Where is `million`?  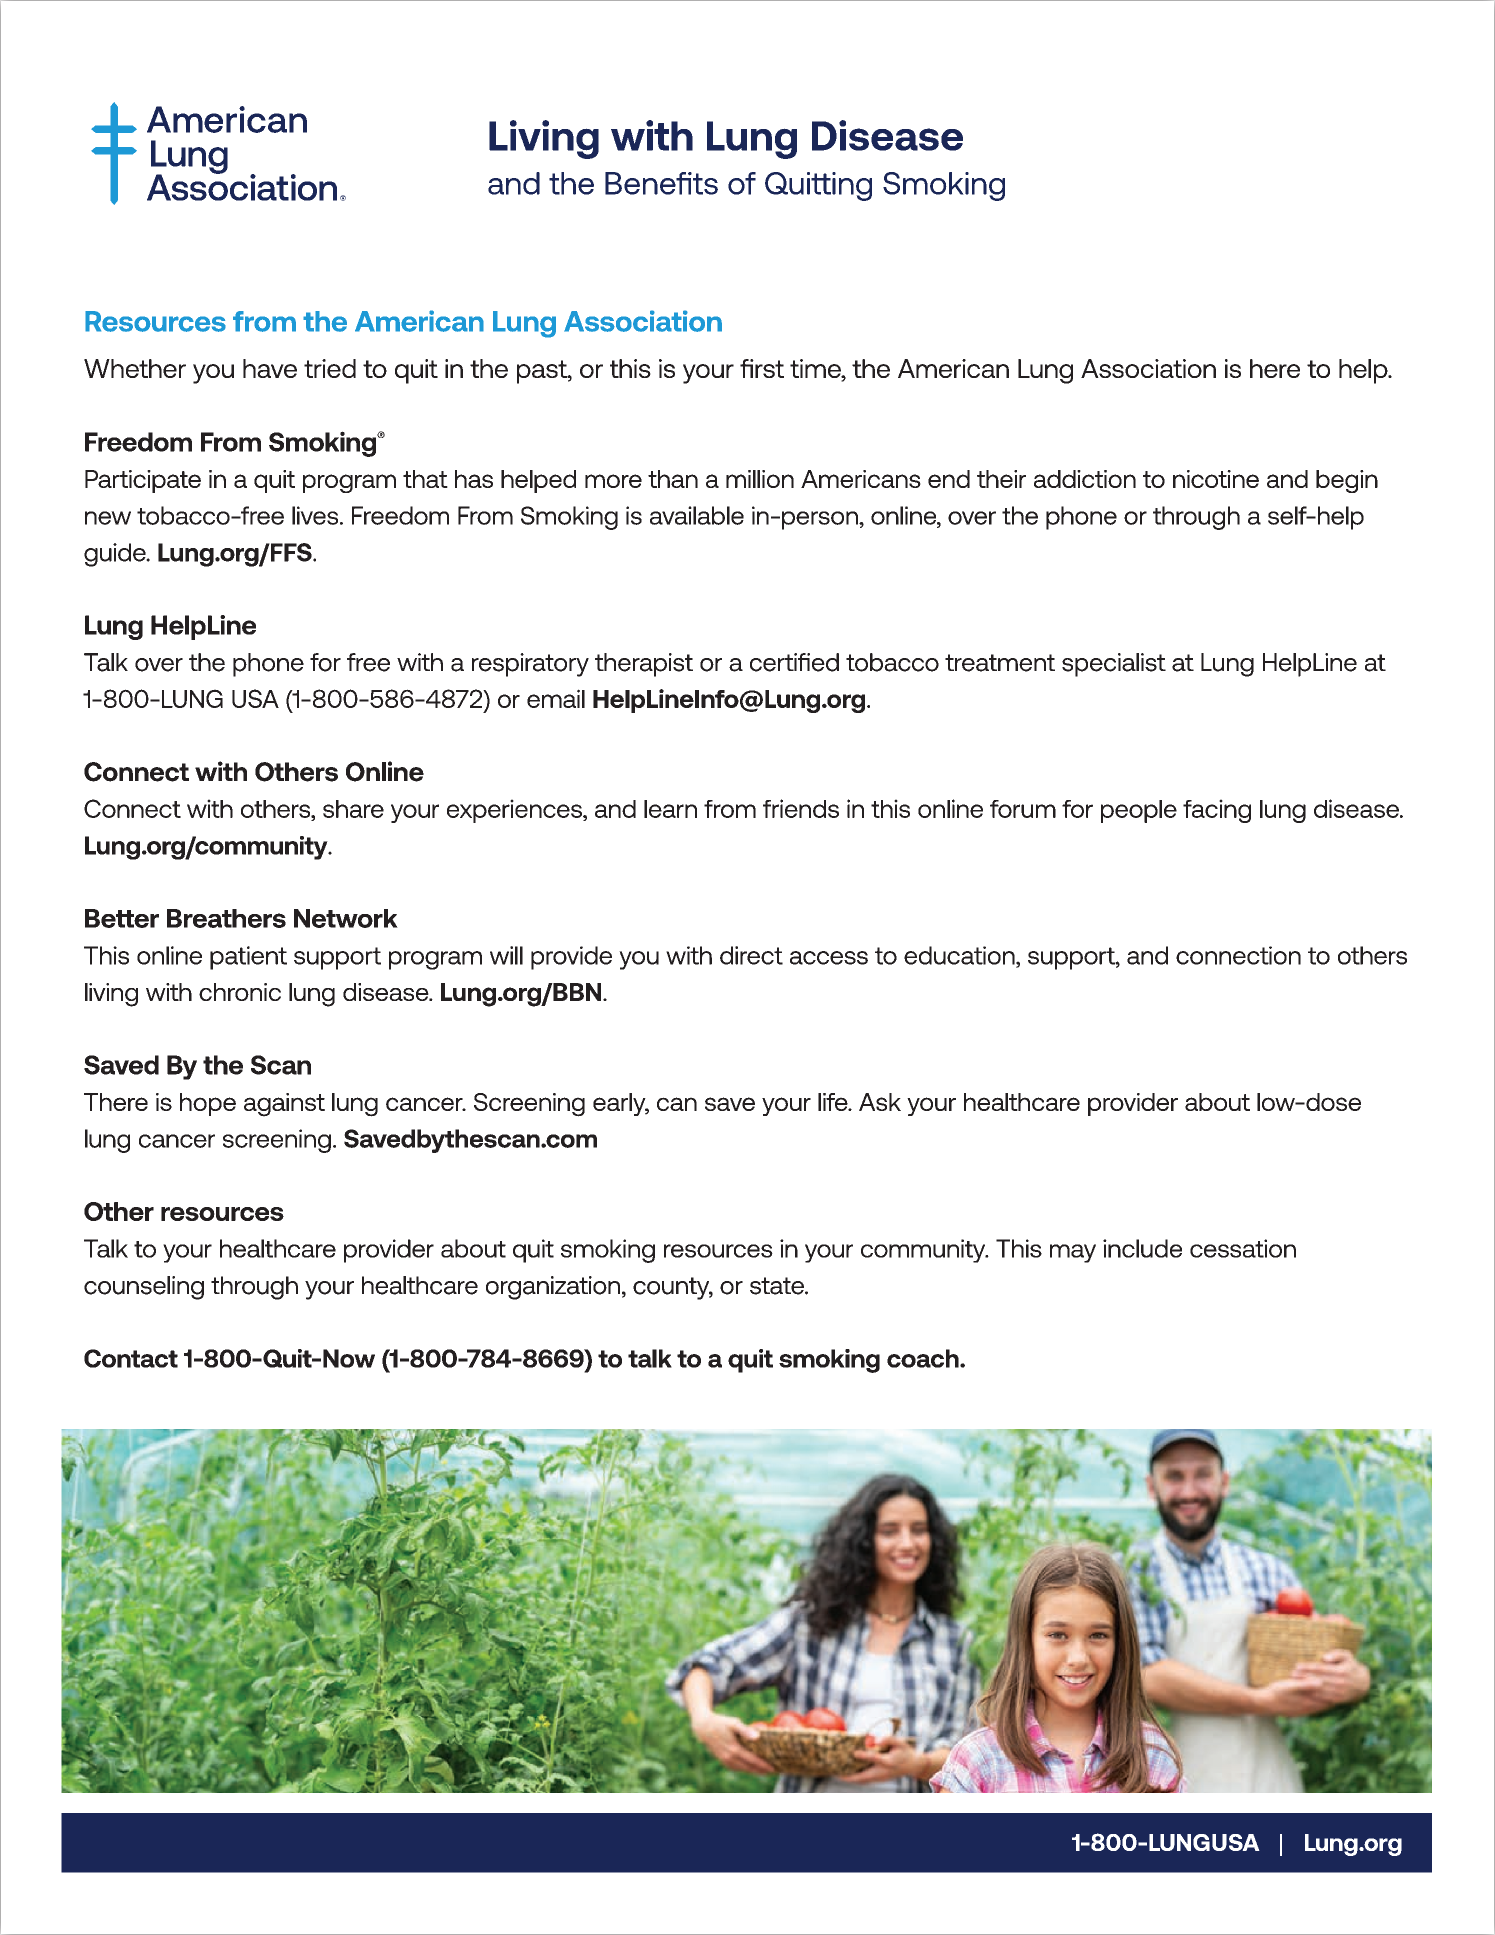 million is located at coordinates (760, 479).
